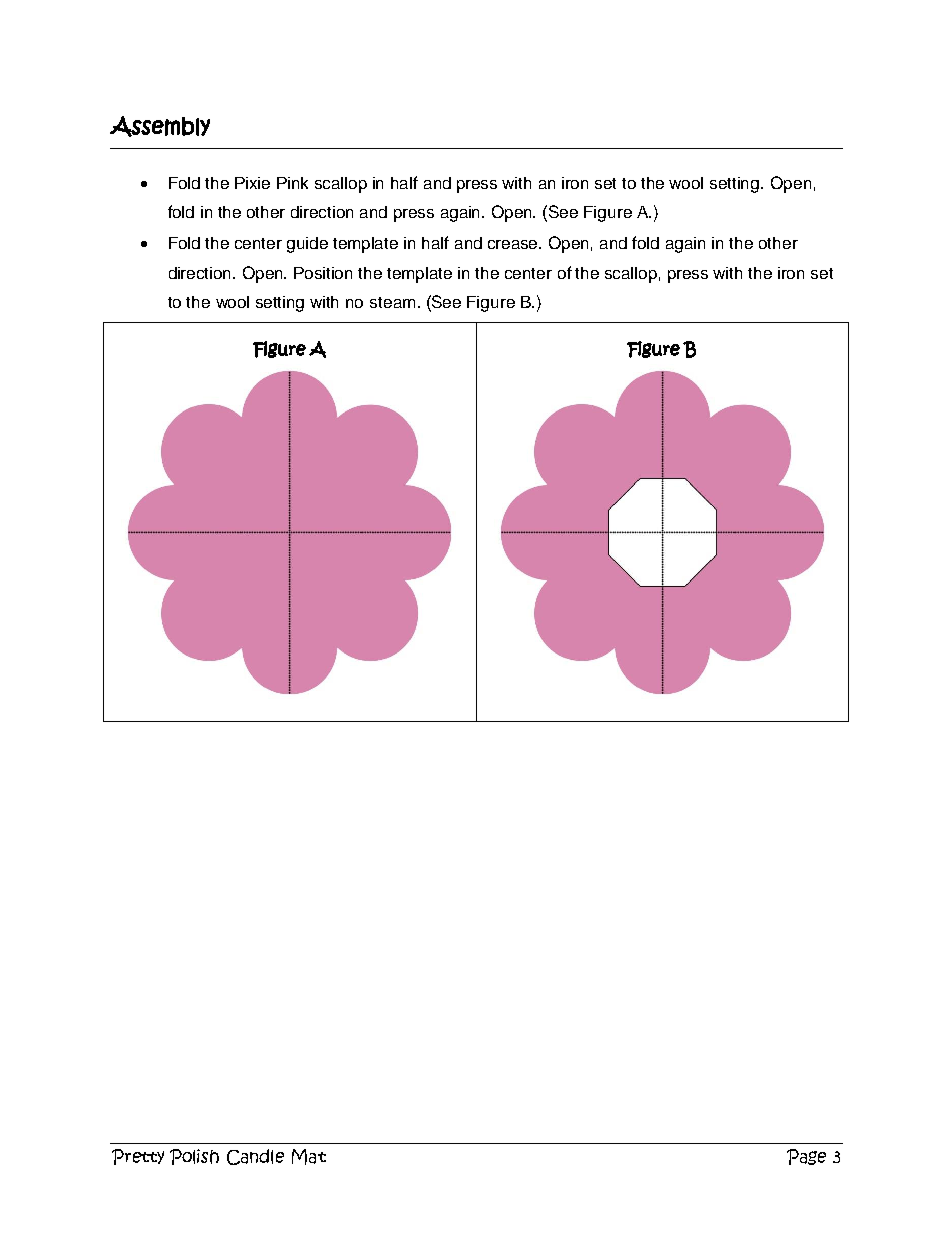 This page has height=1233, width=952. Describe the element at coordinates (323, 273) in the page. I see `Position` at that location.
